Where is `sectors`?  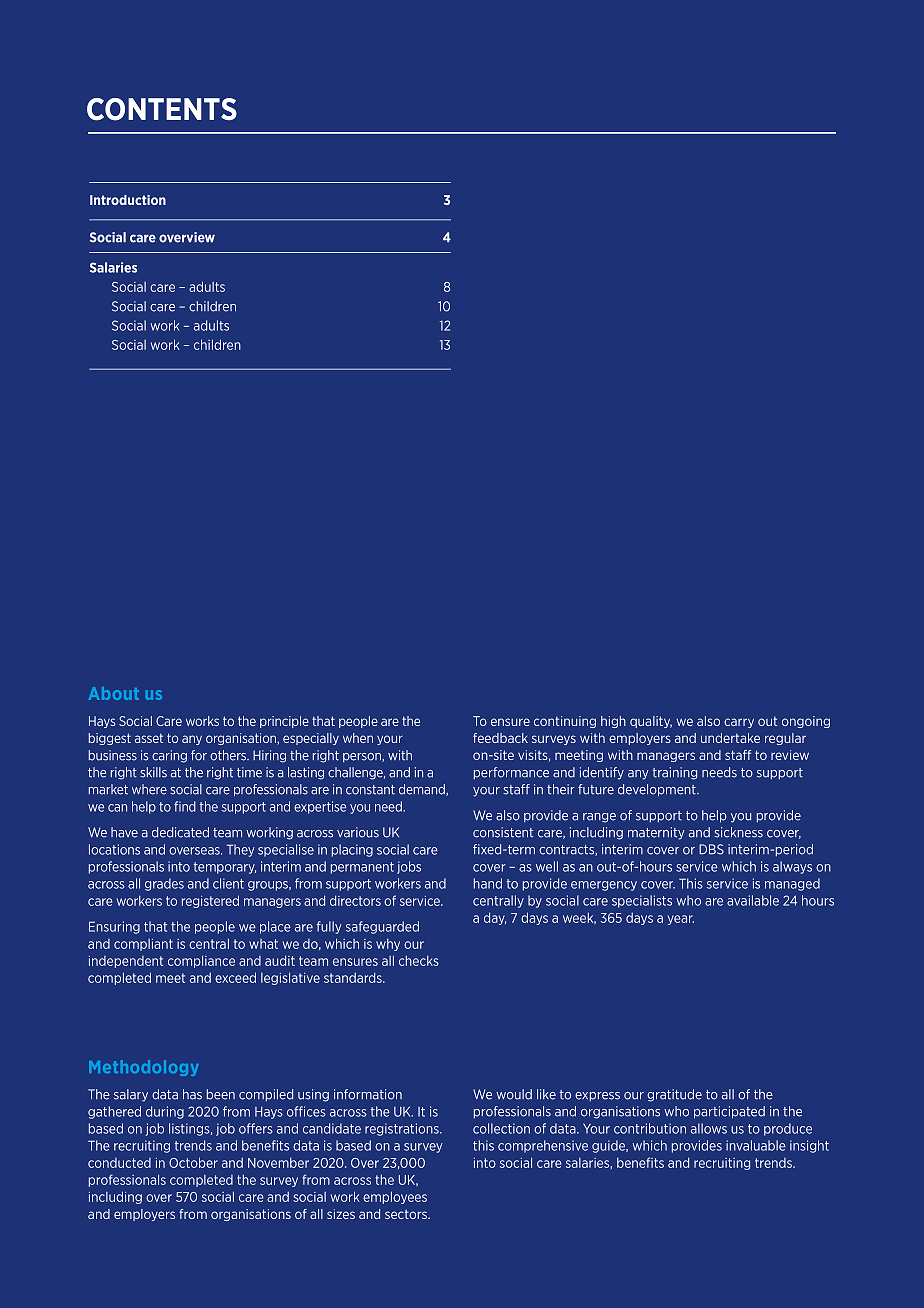 sectors is located at coordinates (407, 1214).
